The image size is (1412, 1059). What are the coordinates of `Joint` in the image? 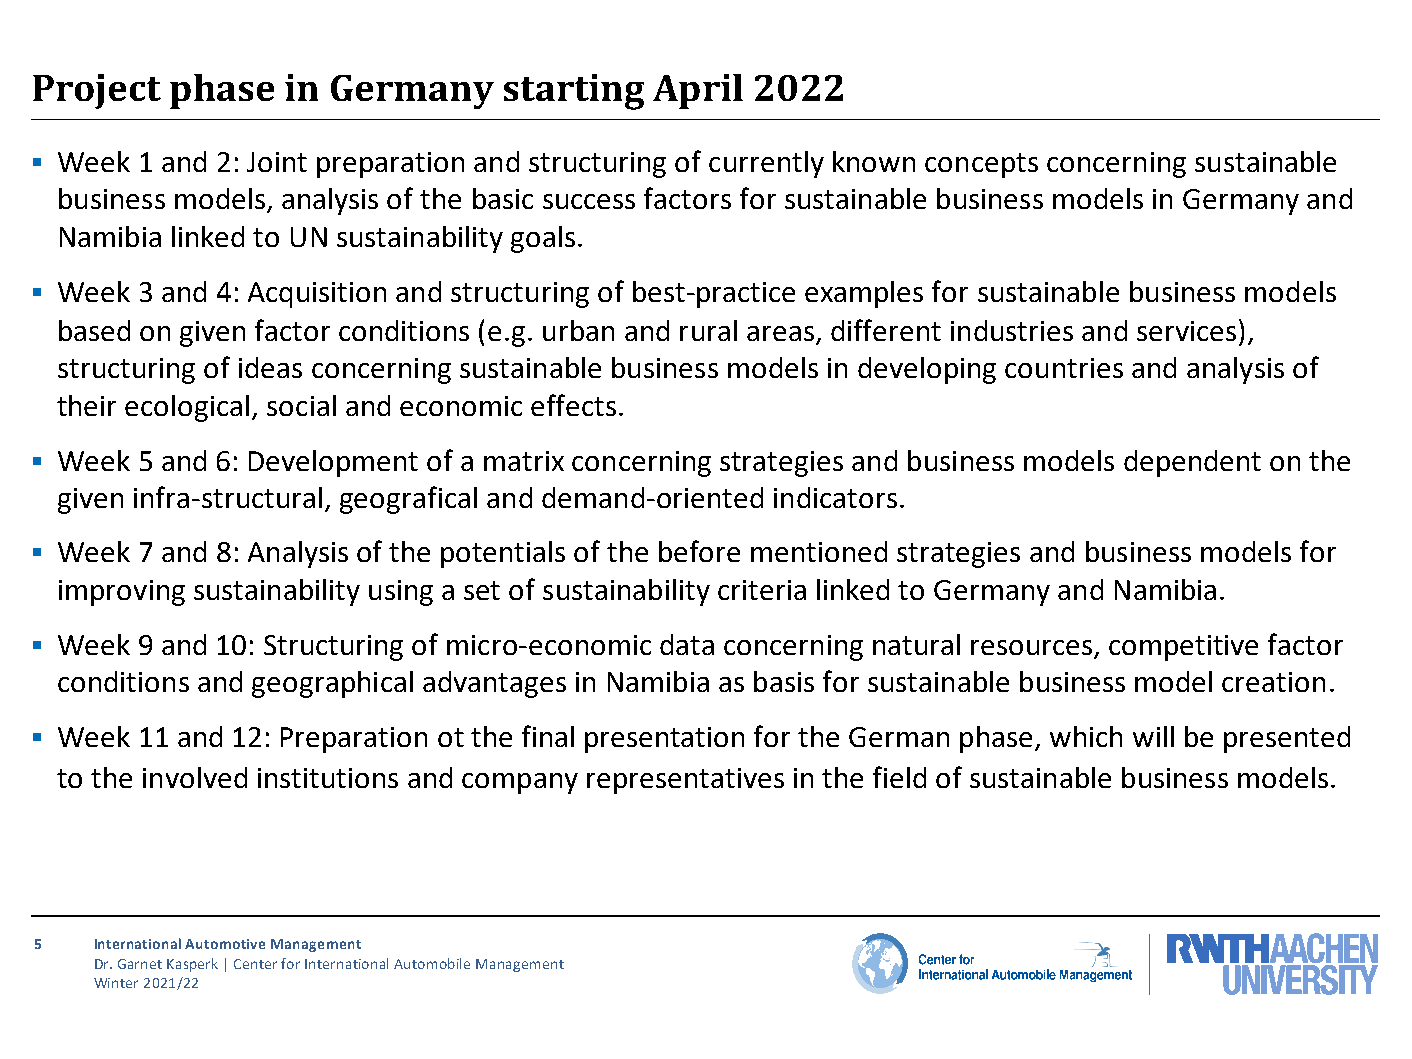 It's located at (277, 162).
